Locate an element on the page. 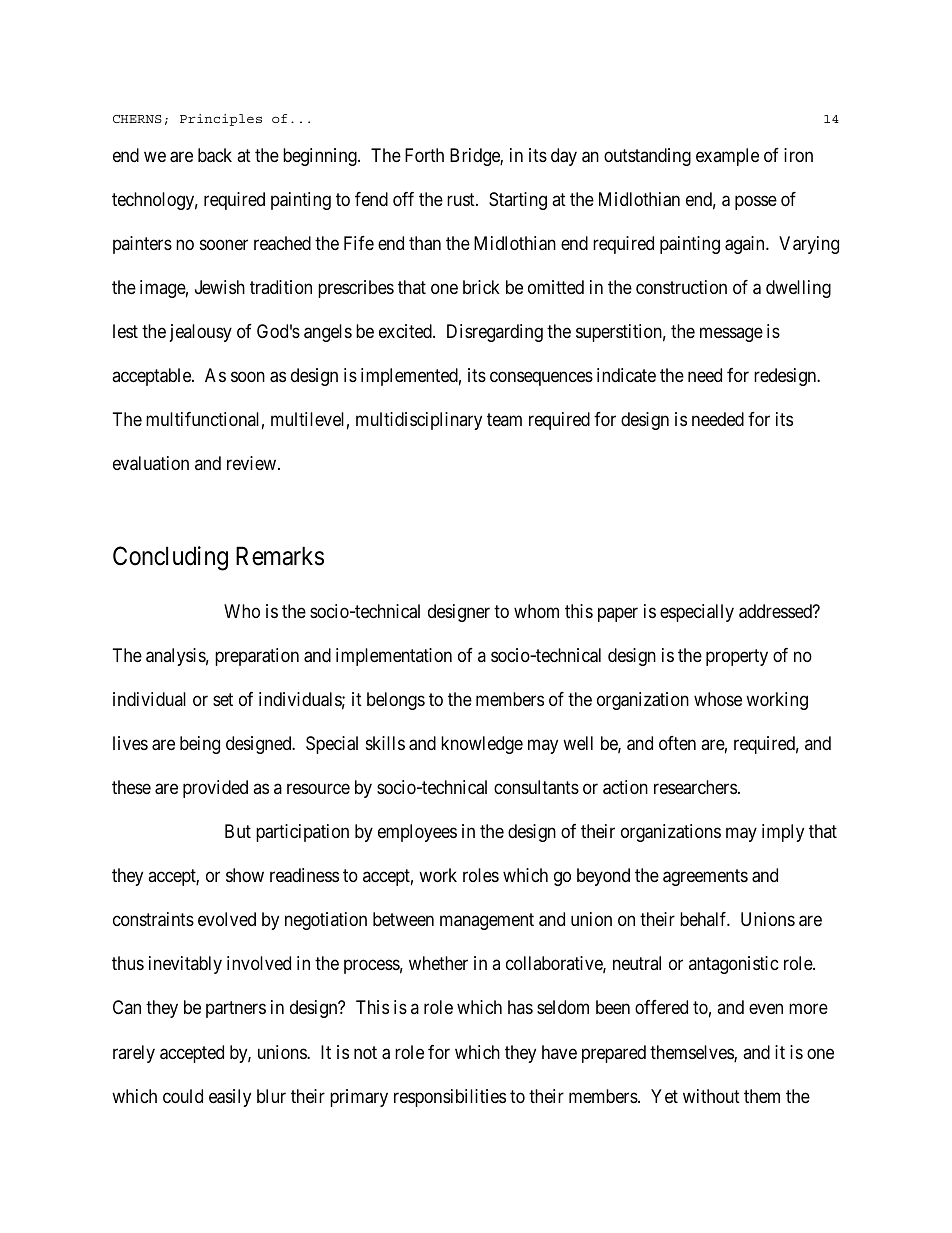 This page has height=1233, width=952. example is located at coordinates (727, 157).
